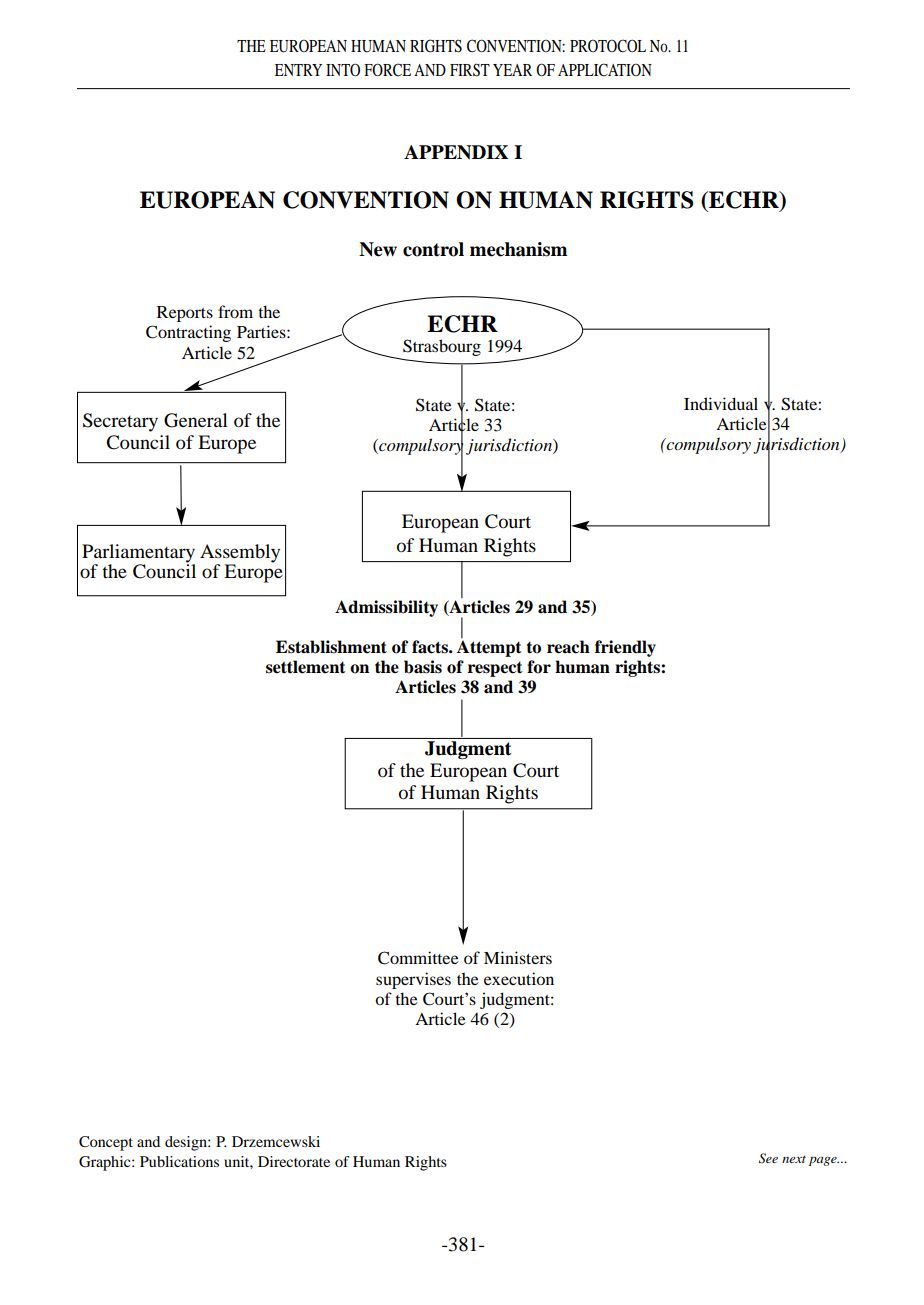 The image size is (924, 1305). I want to click on reach, so click(568, 647).
